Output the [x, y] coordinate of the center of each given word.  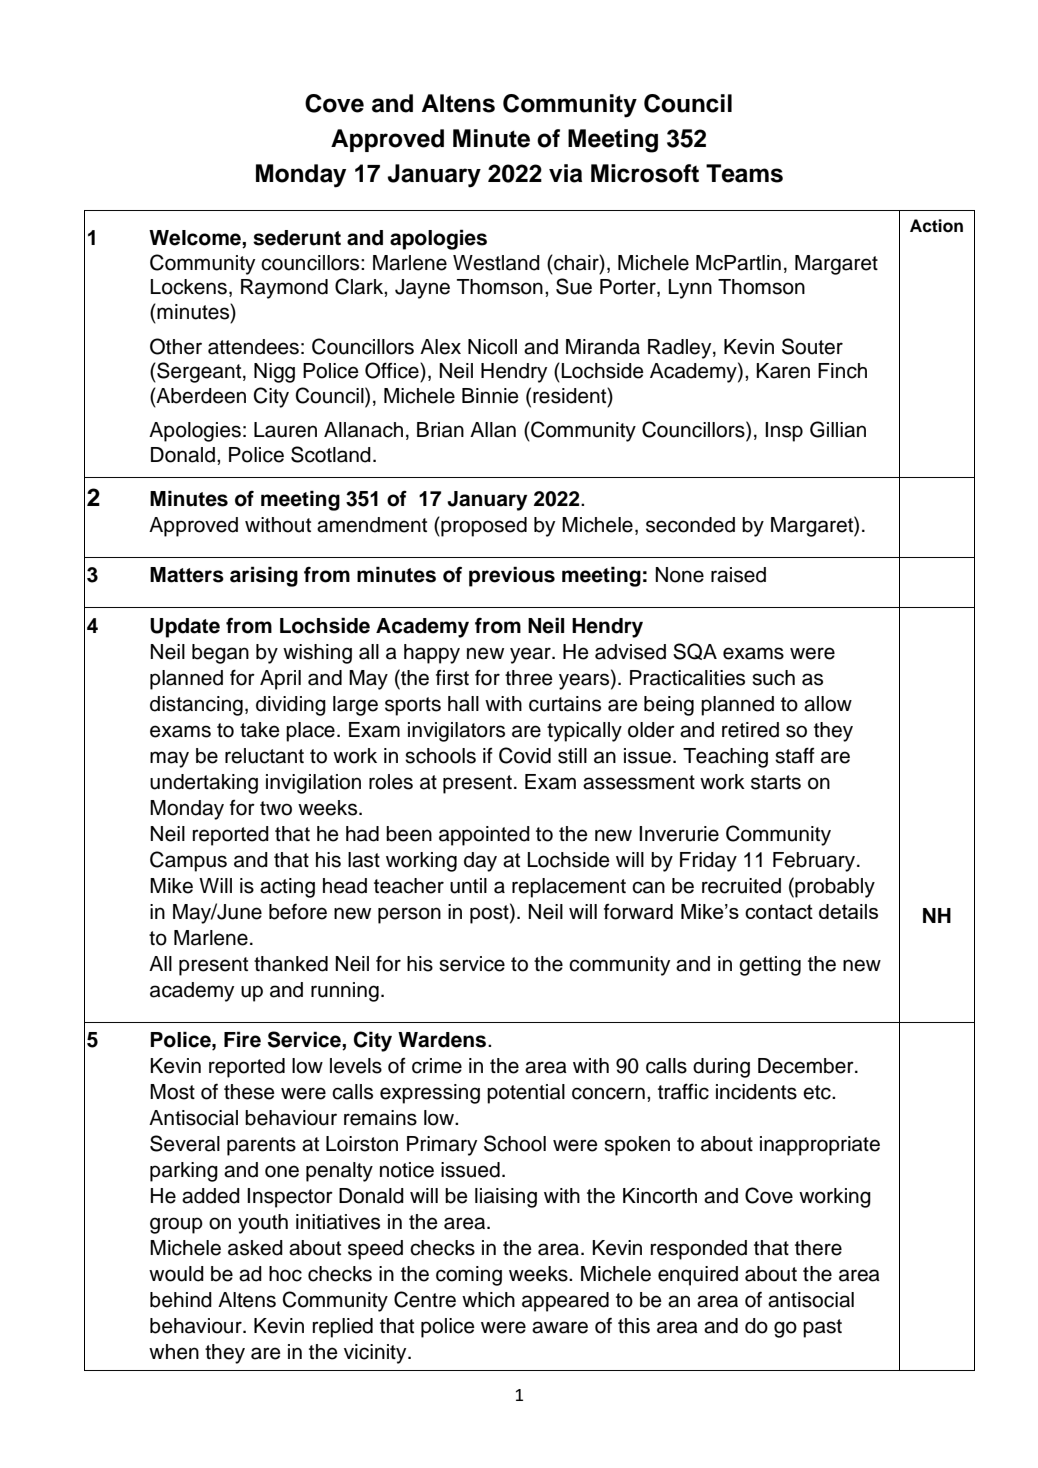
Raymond [284, 289]
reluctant [264, 756]
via [565, 173]
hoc [285, 1274]
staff [795, 755]
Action [936, 226]
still [572, 756]
